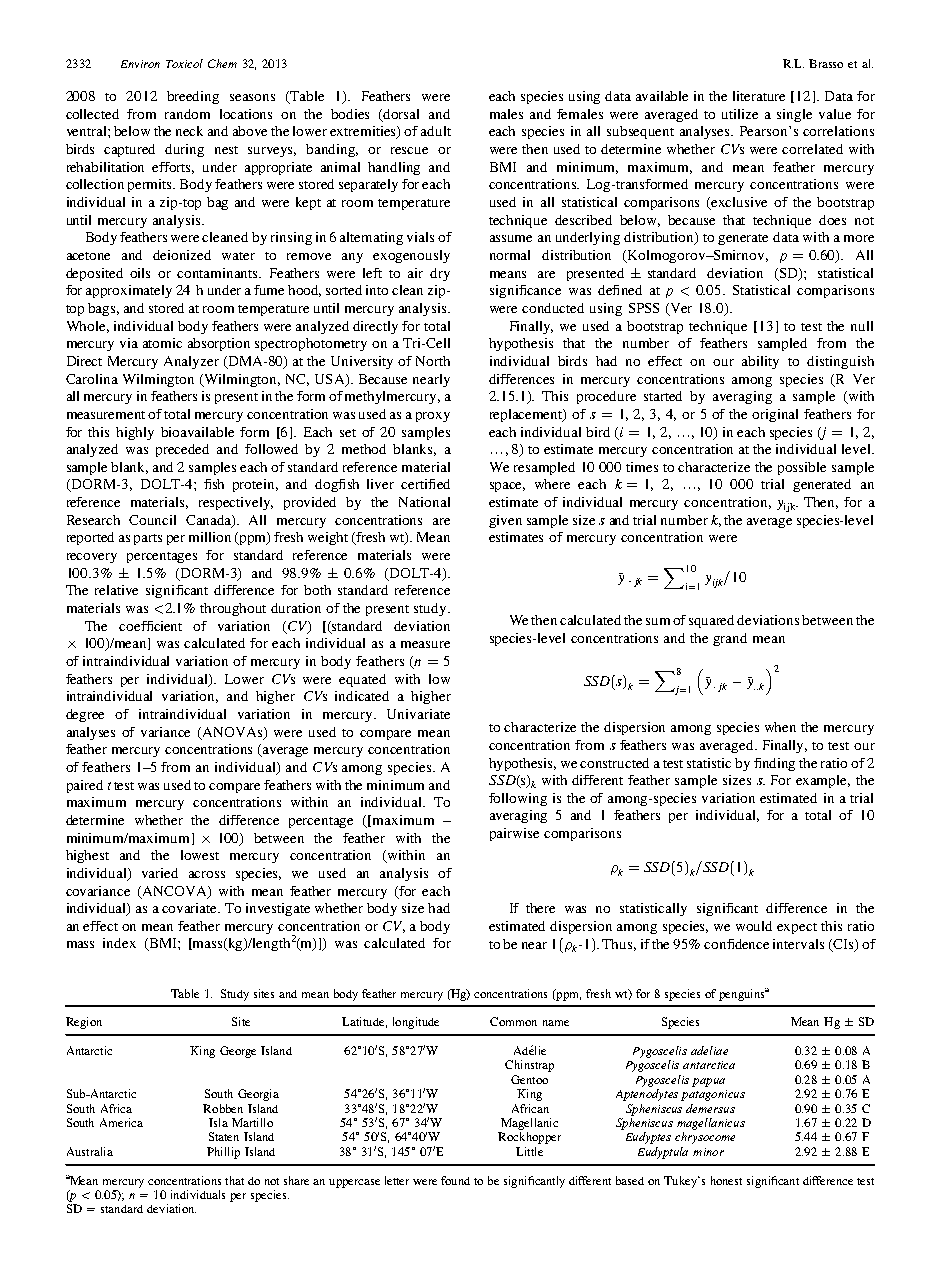 This screenshot has width=952, height=1271. What do you see at coordinates (436, 131) in the screenshot?
I see `adult` at bounding box center [436, 131].
